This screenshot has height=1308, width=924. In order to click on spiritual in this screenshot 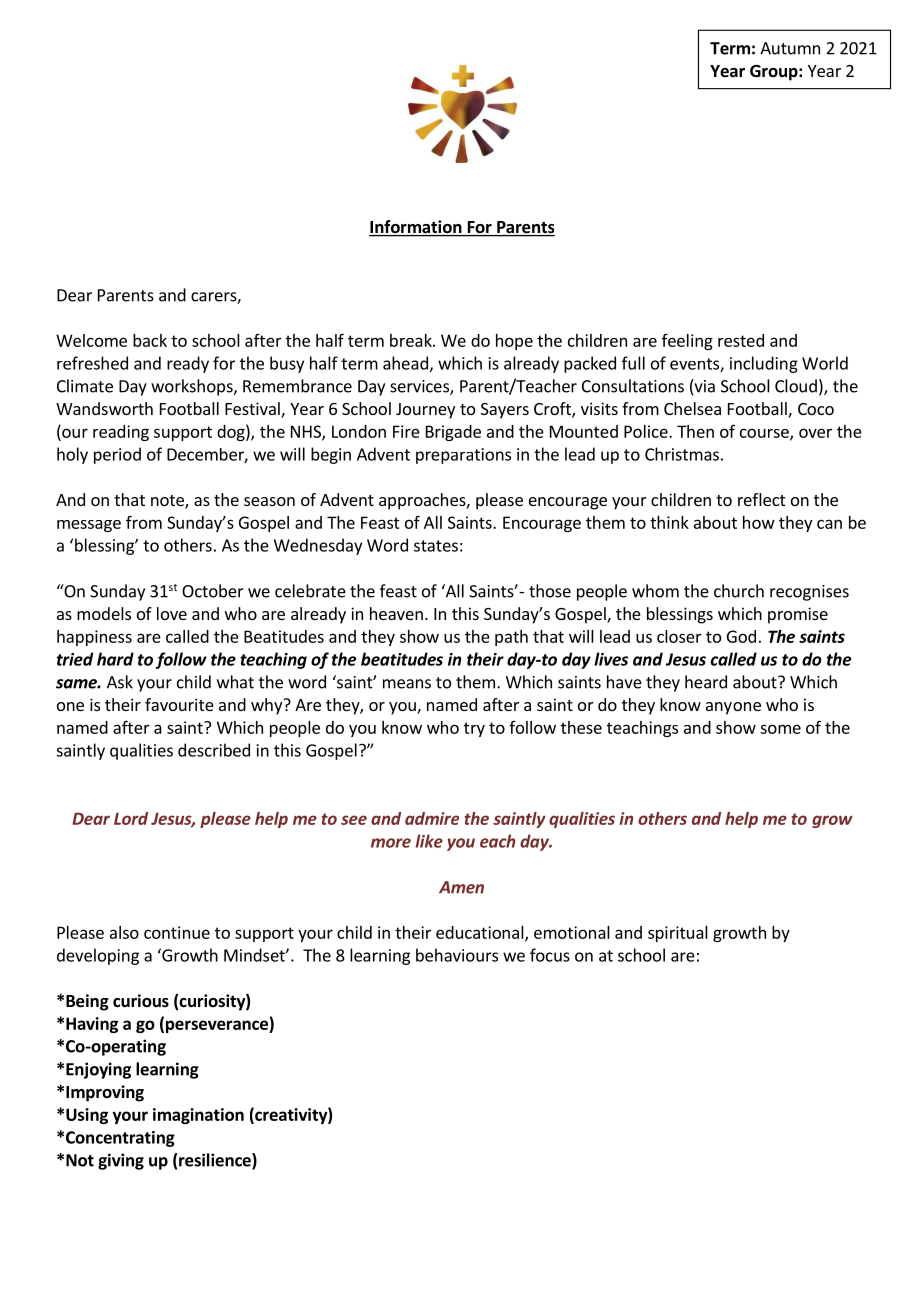, I will do `click(678, 934)`.
